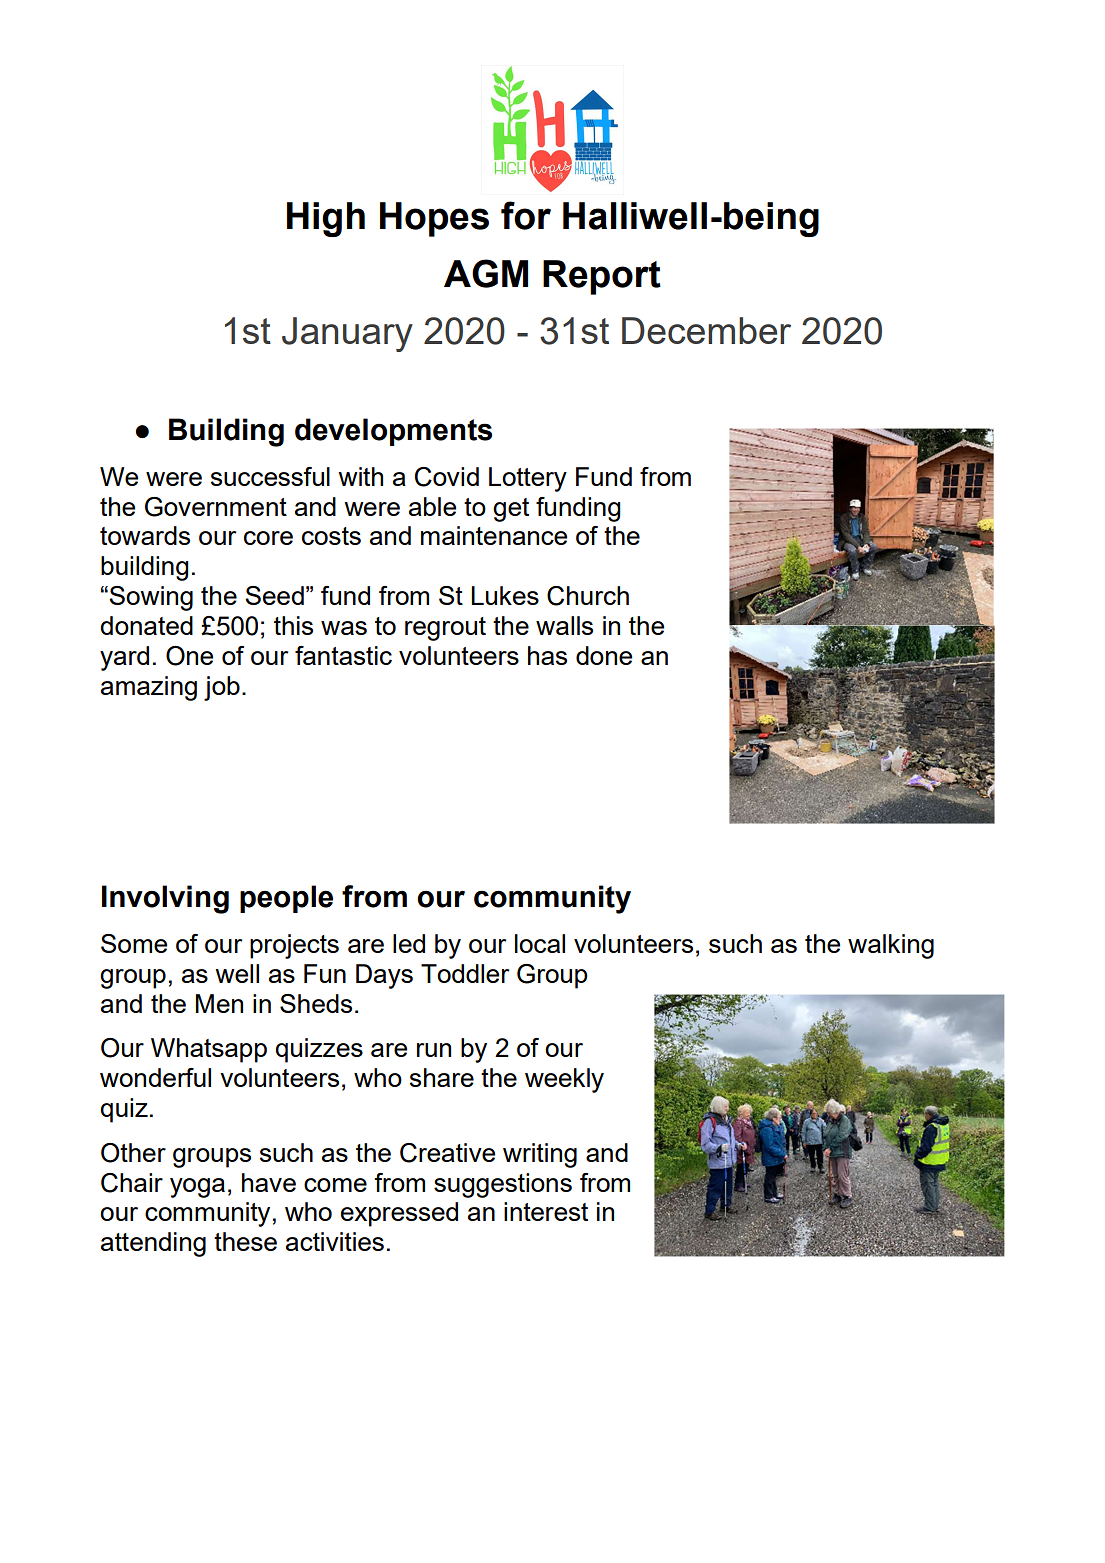 The image size is (1105, 1563). What do you see at coordinates (706, 330) in the image?
I see `December` at bounding box center [706, 330].
